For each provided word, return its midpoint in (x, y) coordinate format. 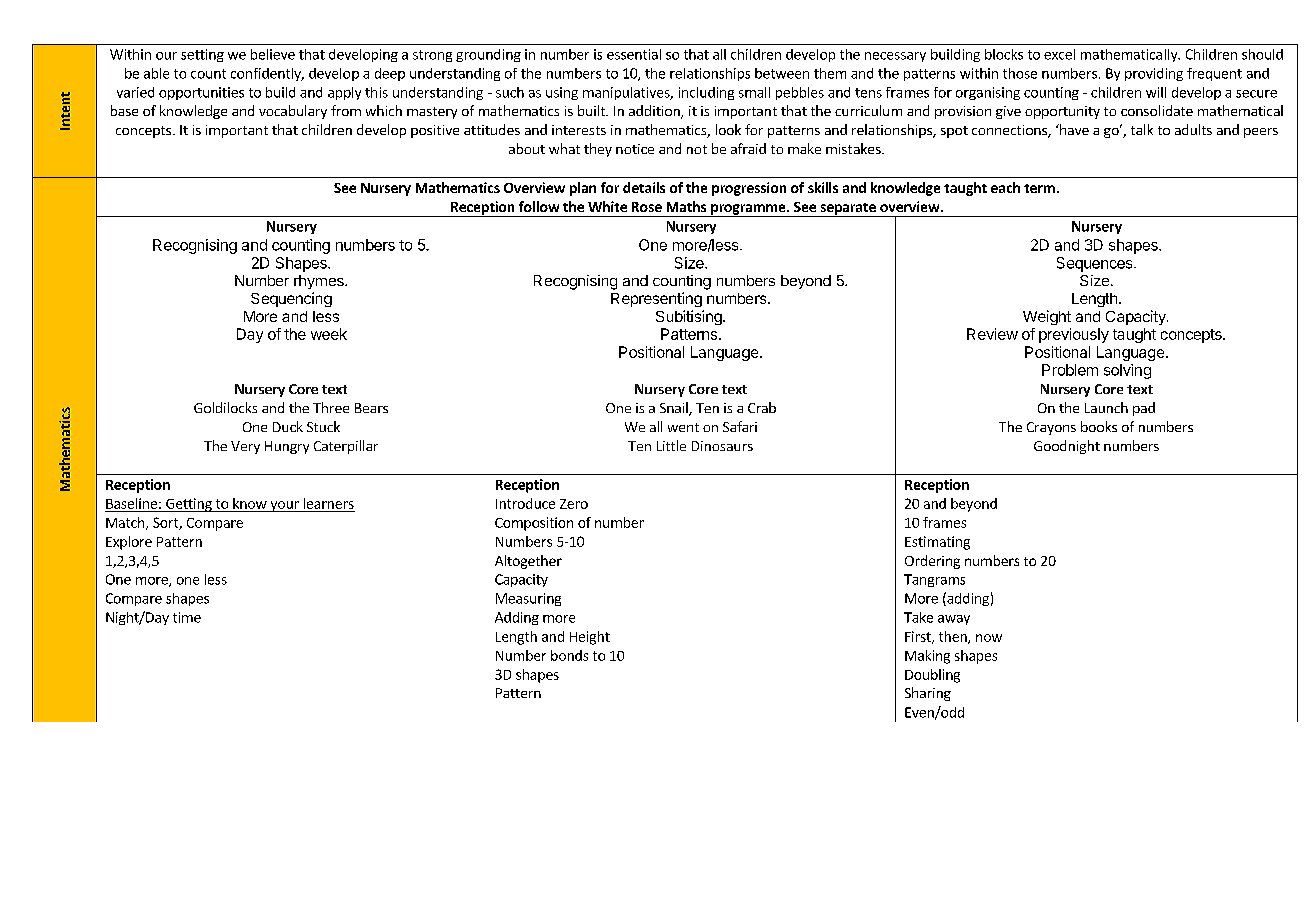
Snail (675, 409)
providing (1154, 74)
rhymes (320, 282)
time (187, 617)
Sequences (1096, 264)
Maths (686, 206)
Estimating (937, 543)
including (706, 93)
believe (273, 54)
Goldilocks (225, 407)
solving (1127, 371)
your (284, 506)
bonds (569, 655)
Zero (574, 504)
